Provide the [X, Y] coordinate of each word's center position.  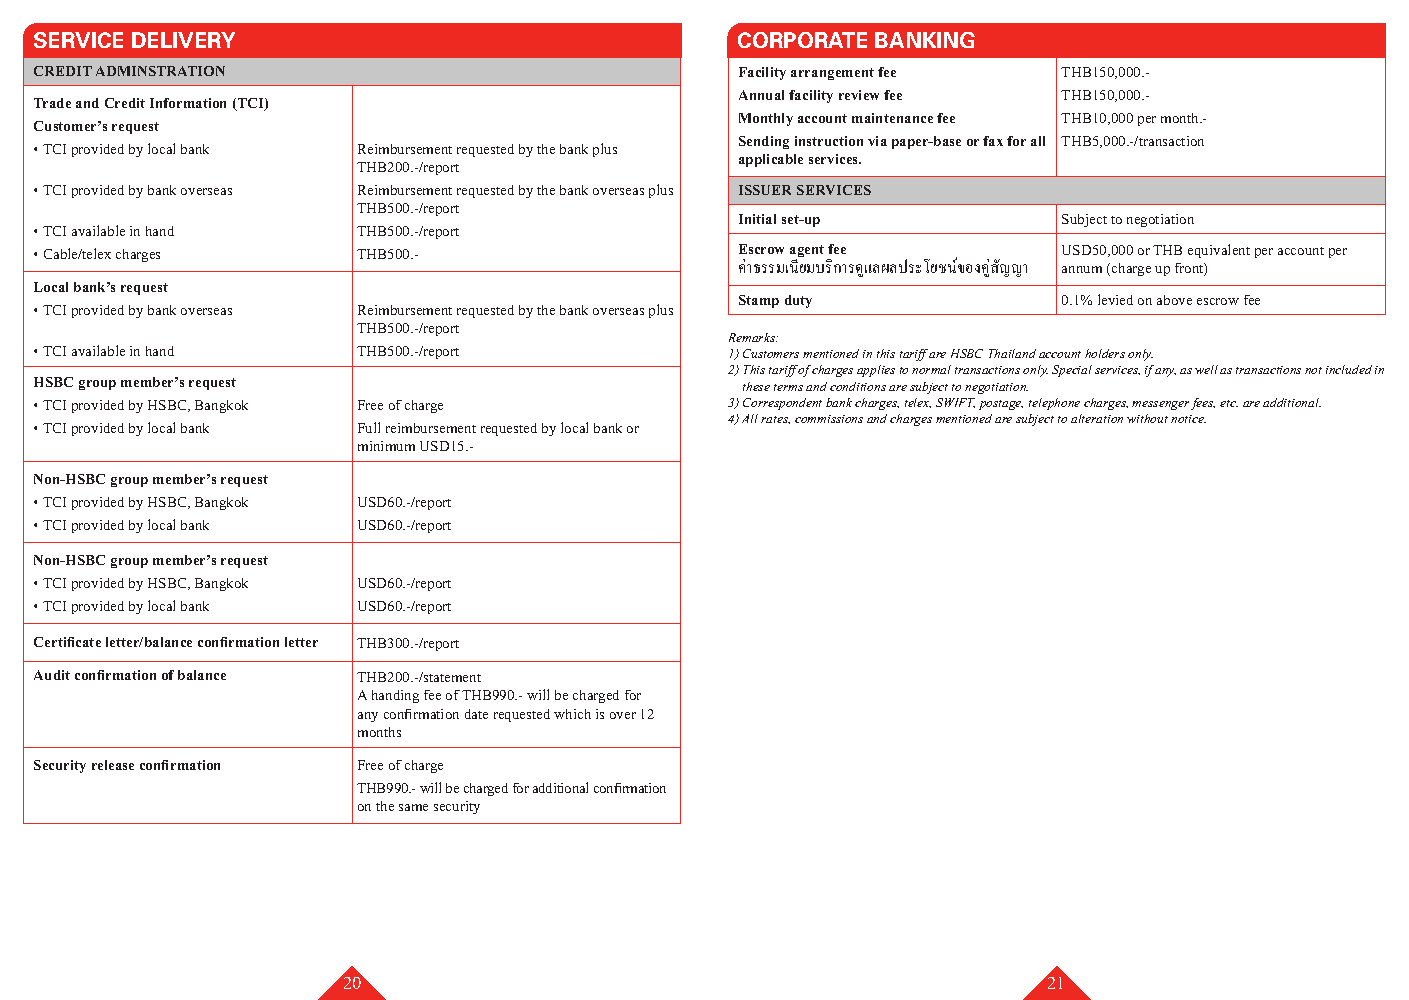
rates [775, 420]
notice [1188, 419]
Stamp [759, 301]
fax [993, 141]
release [113, 765]
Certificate [67, 642]
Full [369, 427]
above [1174, 300]
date [476, 714]
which [572, 714]
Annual [761, 95]
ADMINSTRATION [160, 71]
